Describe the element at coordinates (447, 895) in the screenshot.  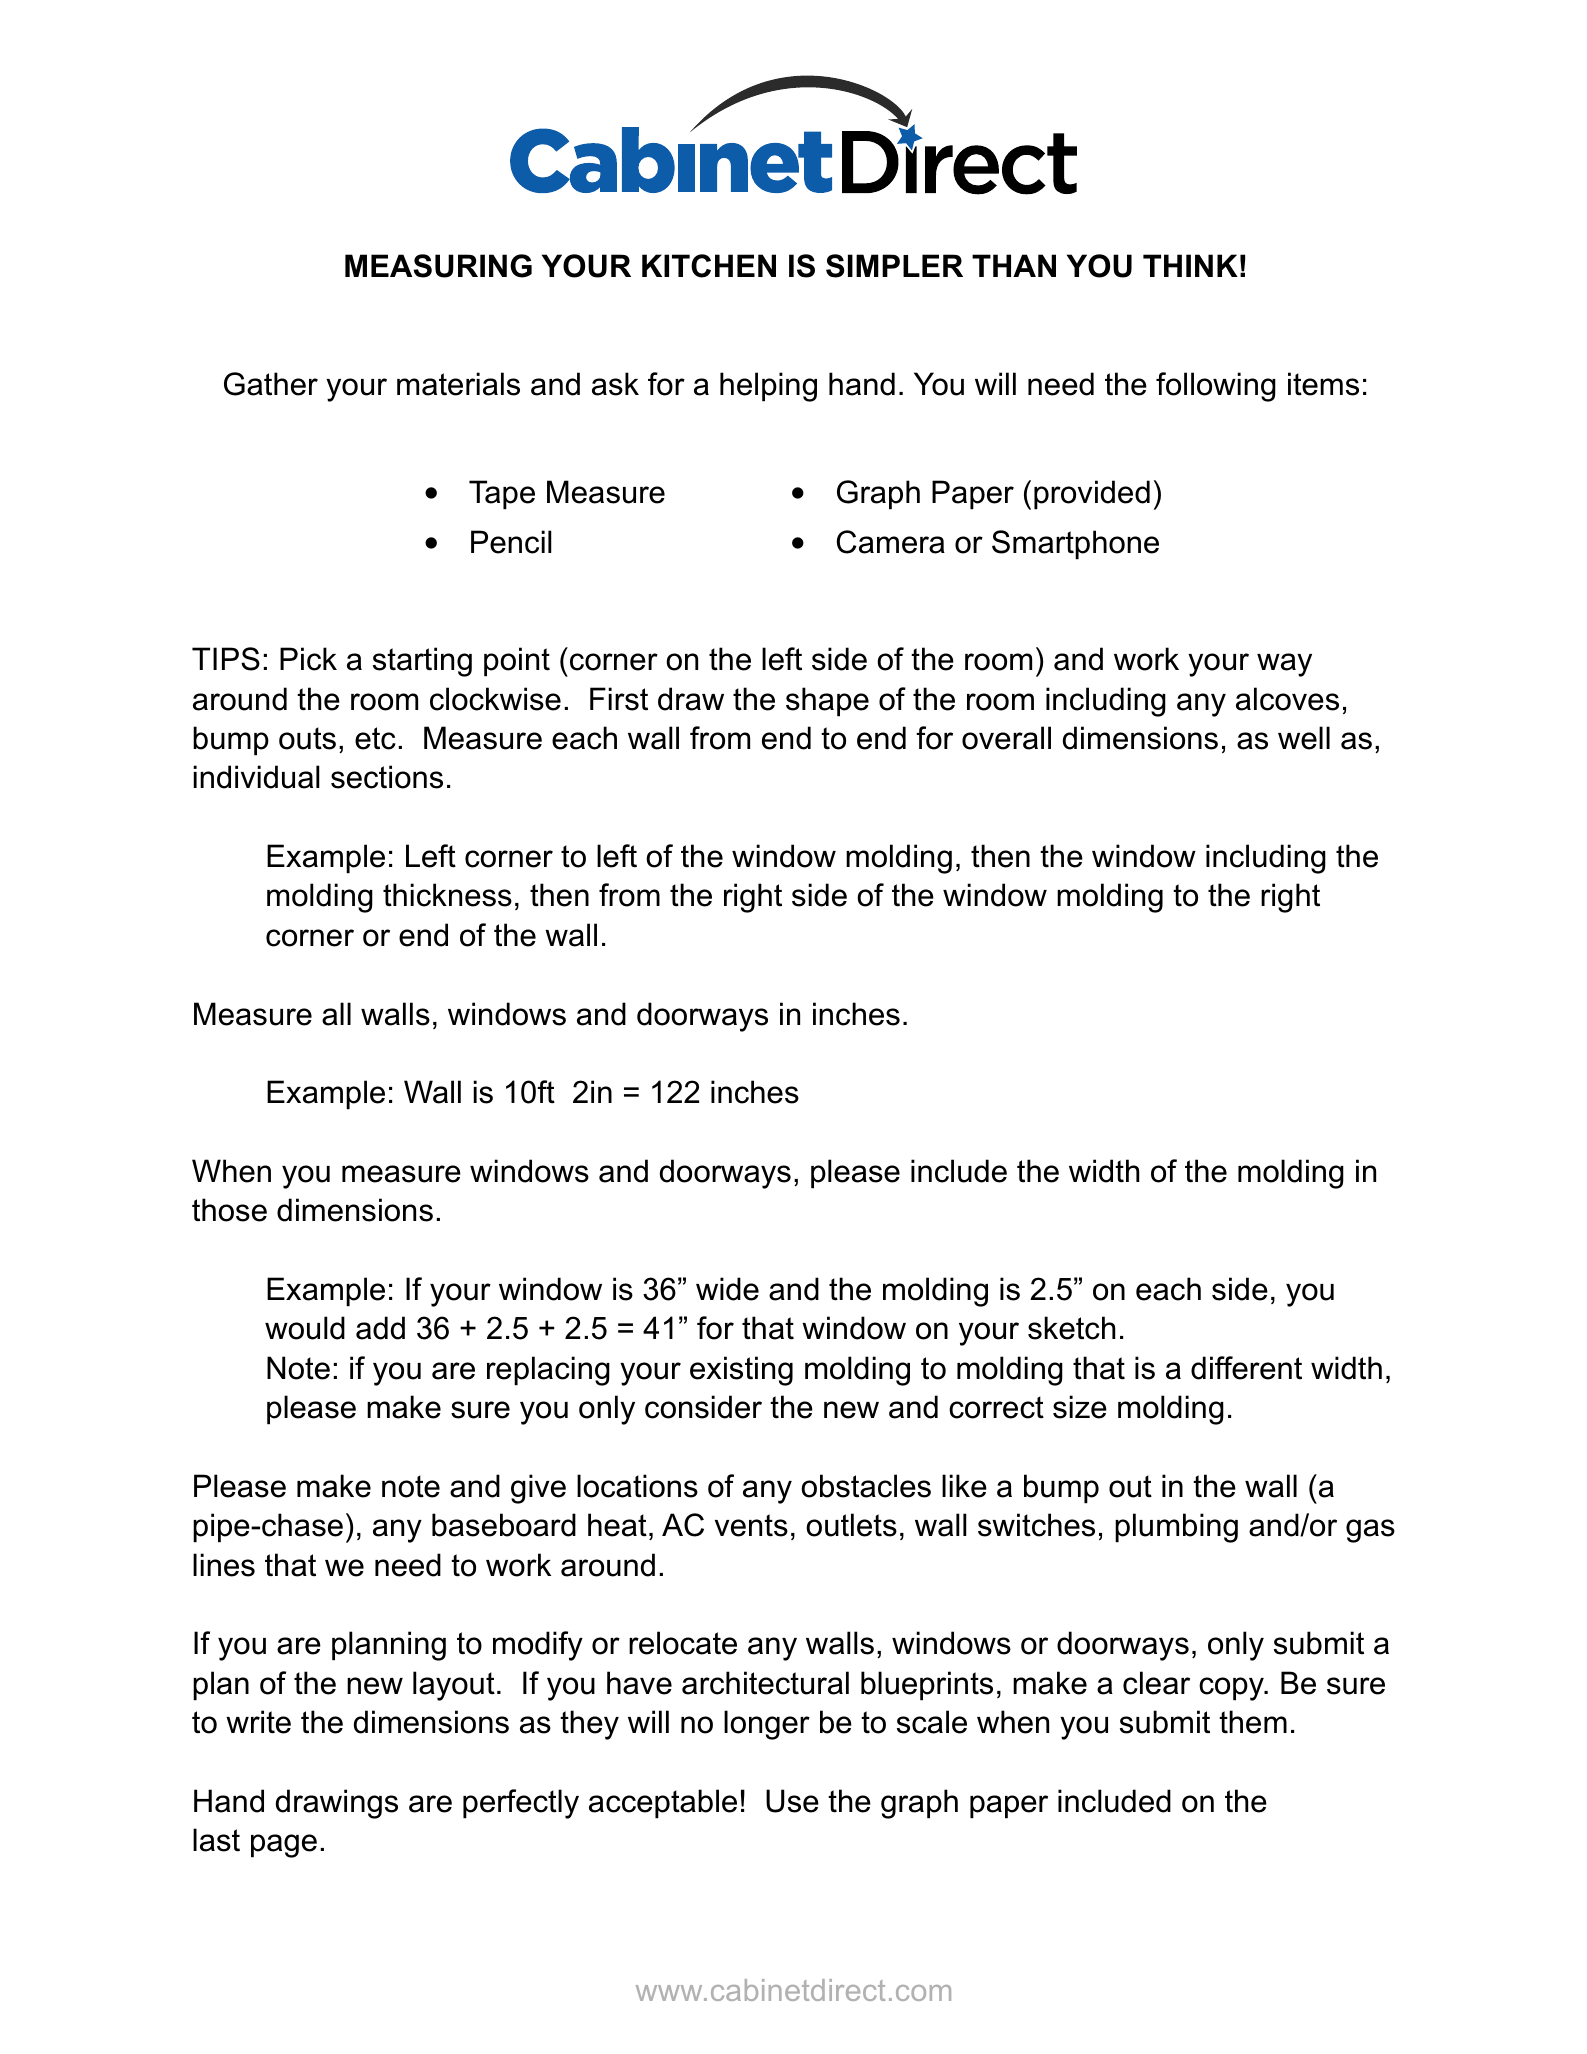
I see `thickness` at that location.
